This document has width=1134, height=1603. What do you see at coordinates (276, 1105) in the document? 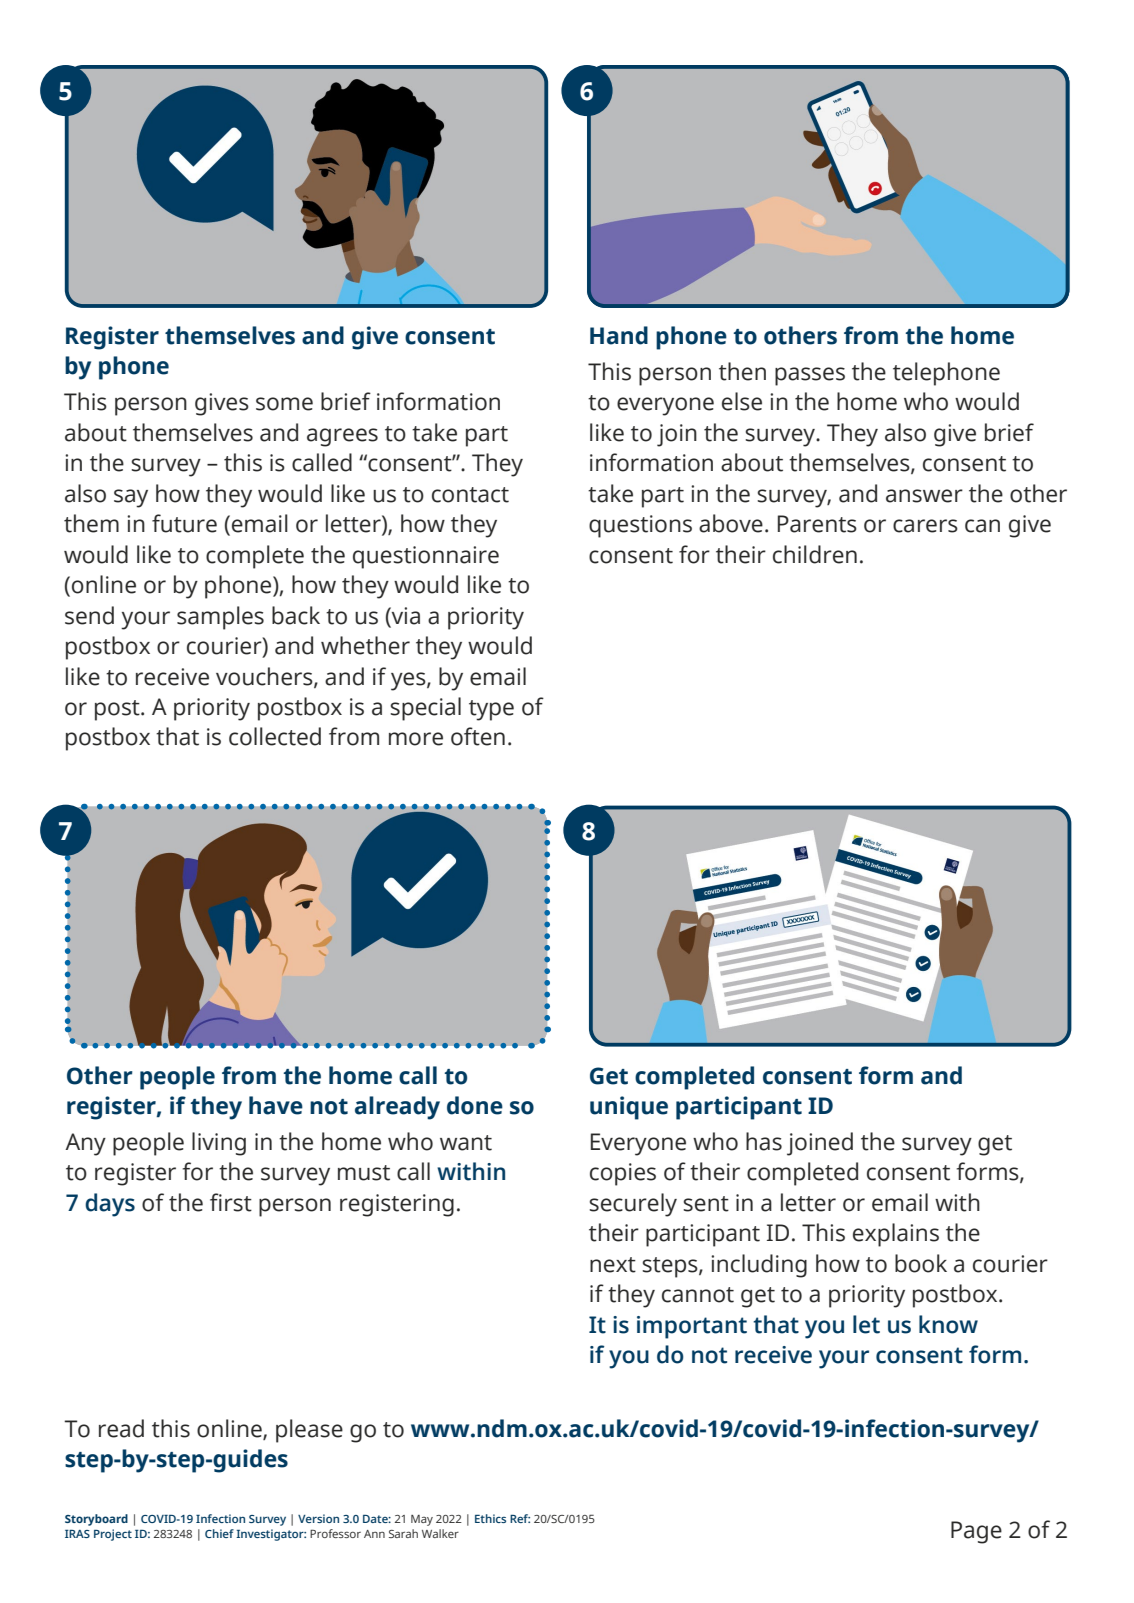
I see `have` at bounding box center [276, 1105].
